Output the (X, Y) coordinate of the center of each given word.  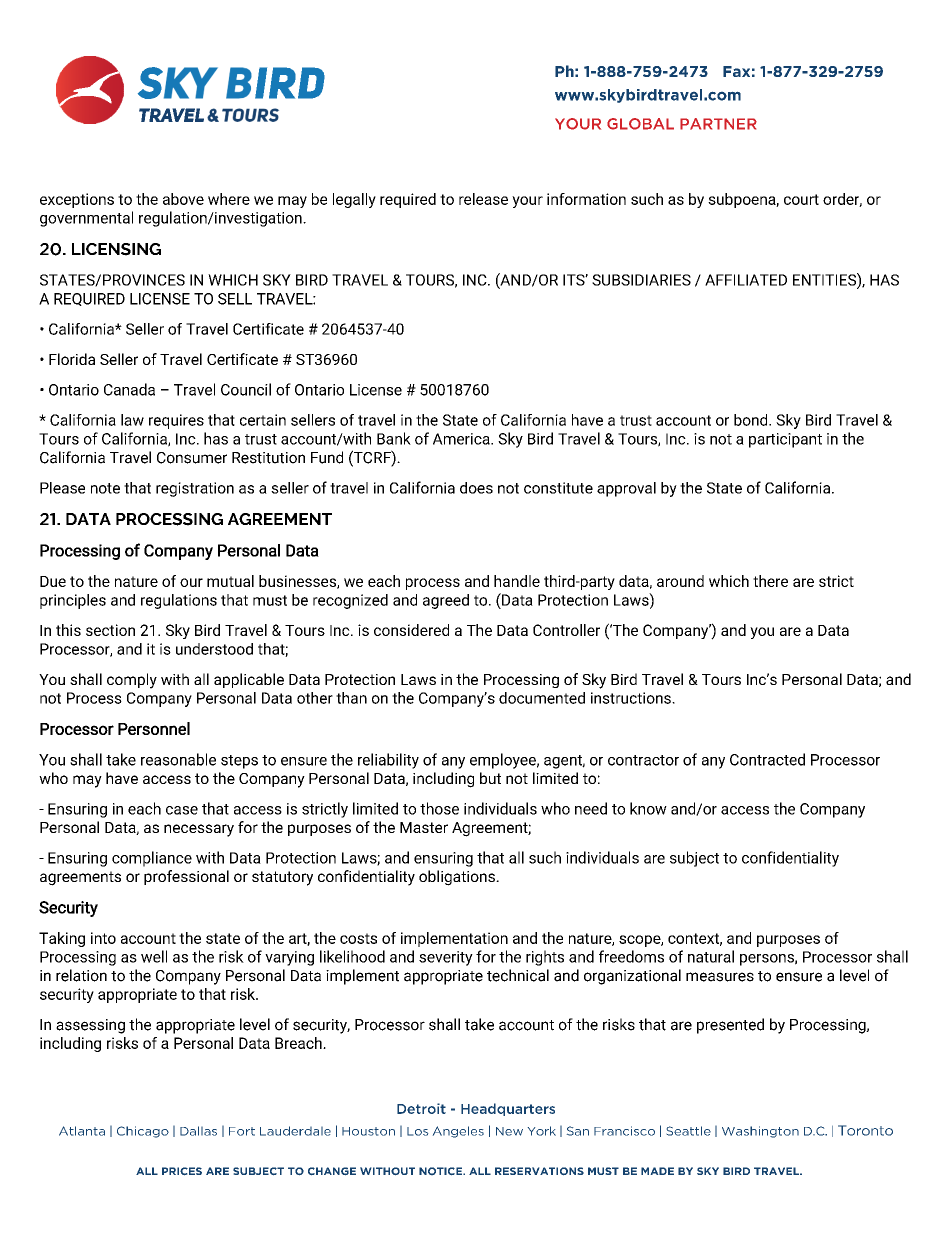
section (110, 630)
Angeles (458, 1132)
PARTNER (718, 124)
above (183, 199)
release (483, 199)
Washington (760, 1132)
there (770, 581)
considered (411, 630)
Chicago (143, 1132)
